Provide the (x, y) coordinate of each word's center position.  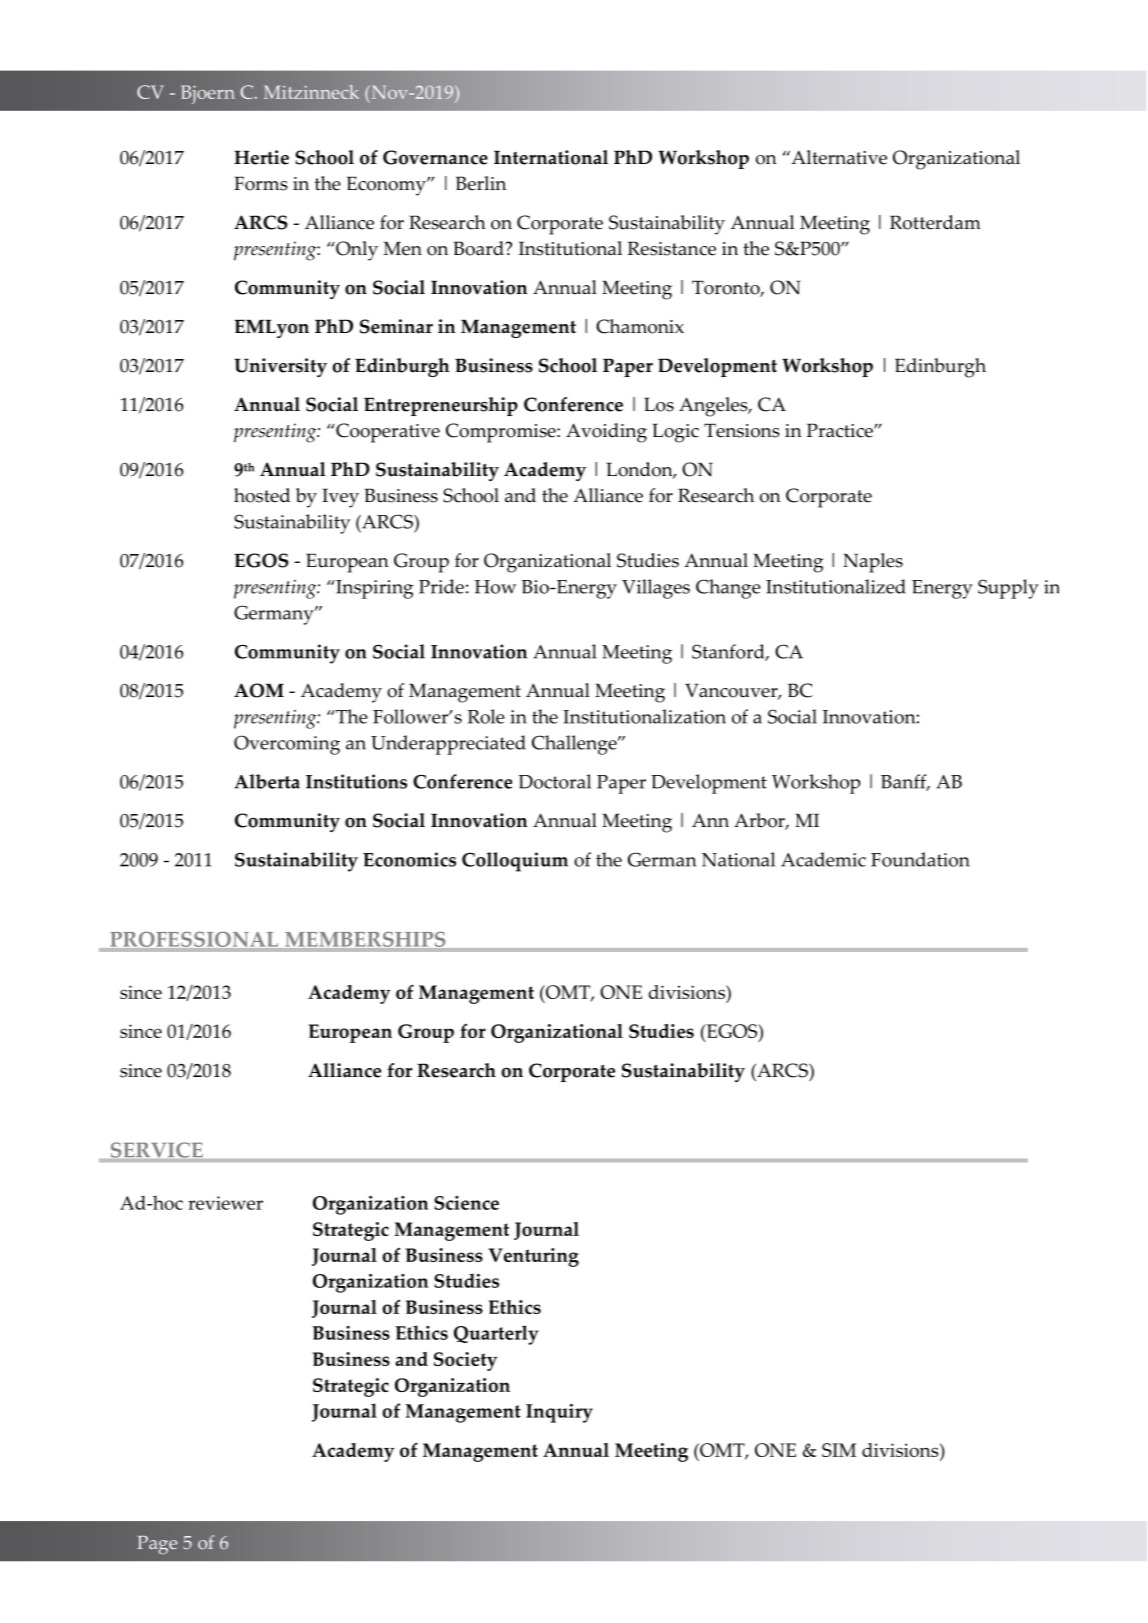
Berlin (481, 183)
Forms (261, 183)
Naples (873, 563)
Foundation (920, 859)
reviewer (225, 1203)
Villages (656, 589)
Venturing (533, 1257)
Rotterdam (935, 222)
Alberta (267, 781)
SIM (839, 1450)
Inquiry (559, 1413)
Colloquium (515, 862)
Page (157, 1545)
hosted (262, 495)
